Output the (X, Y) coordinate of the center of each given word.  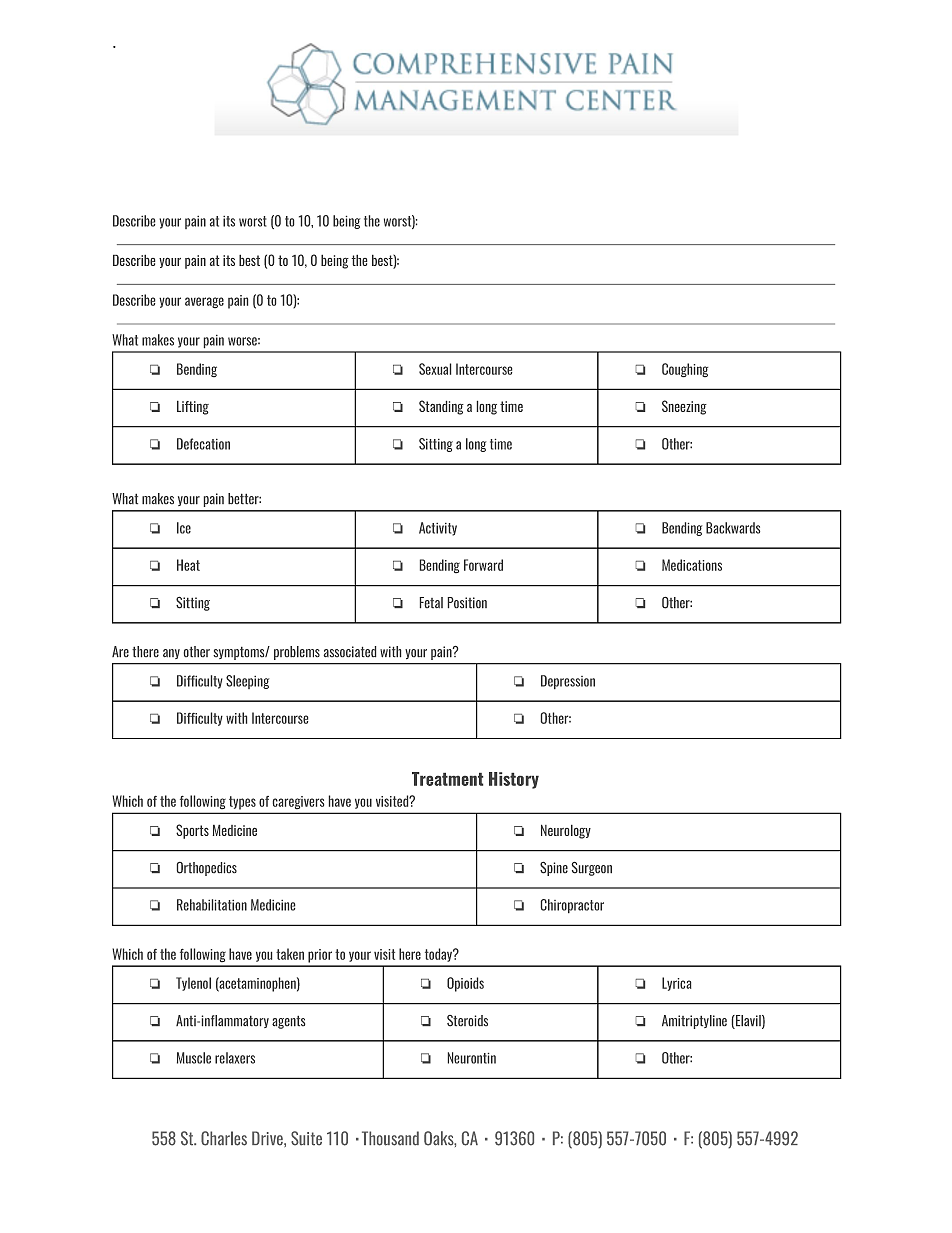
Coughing (685, 370)
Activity (438, 529)
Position (467, 602)
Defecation (203, 444)
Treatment (447, 779)
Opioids (465, 984)
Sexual (435, 369)
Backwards (733, 528)
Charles (224, 1138)
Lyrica (676, 984)
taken (290, 954)
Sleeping (247, 682)
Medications (692, 565)
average (204, 302)
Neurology (566, 832)
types (242, 802)
